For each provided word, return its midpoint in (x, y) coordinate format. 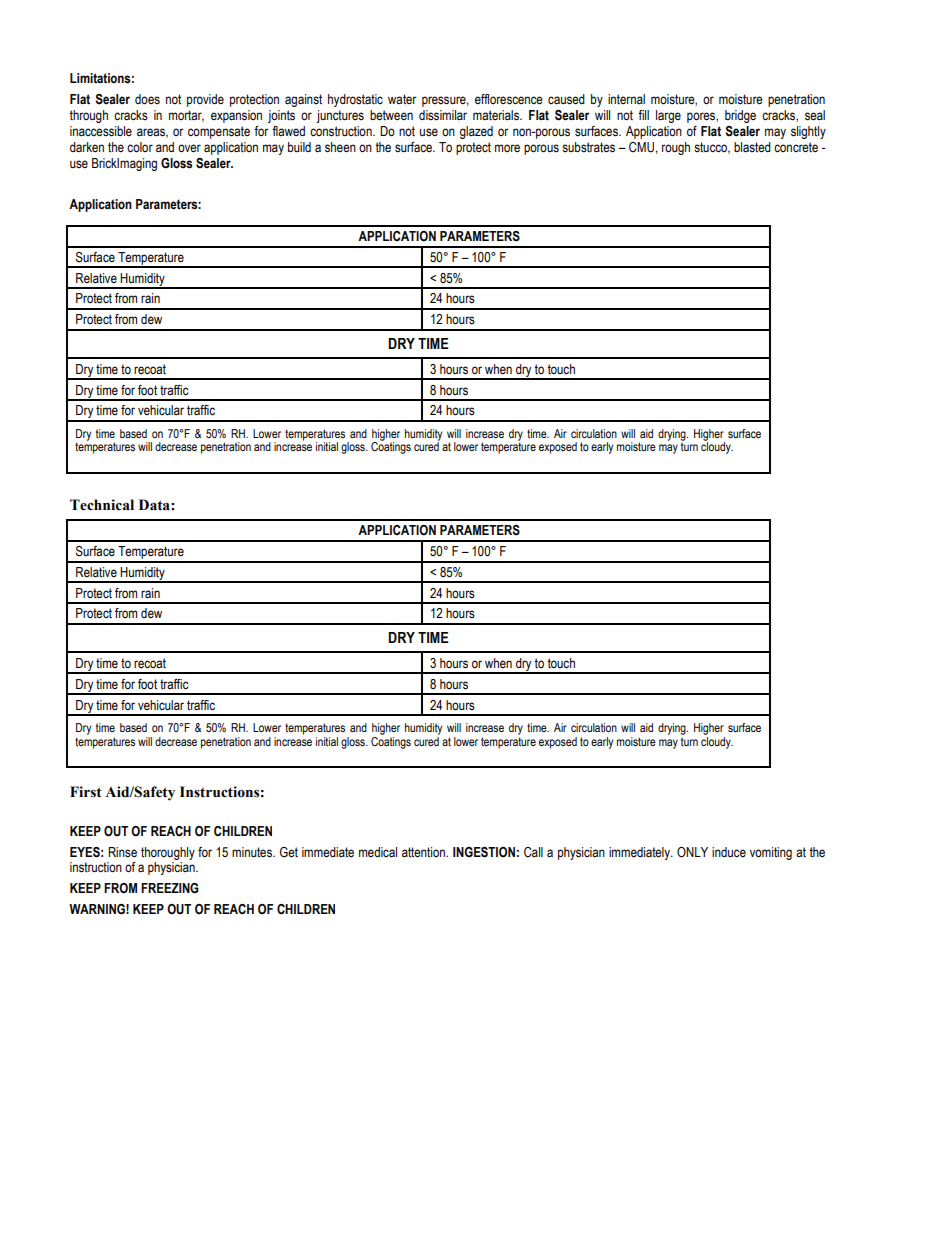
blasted (752, 147)
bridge (740, 116)
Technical (102, 505)
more (507, 148)
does (147, 99)
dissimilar (443, 115)
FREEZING (170, 888)
